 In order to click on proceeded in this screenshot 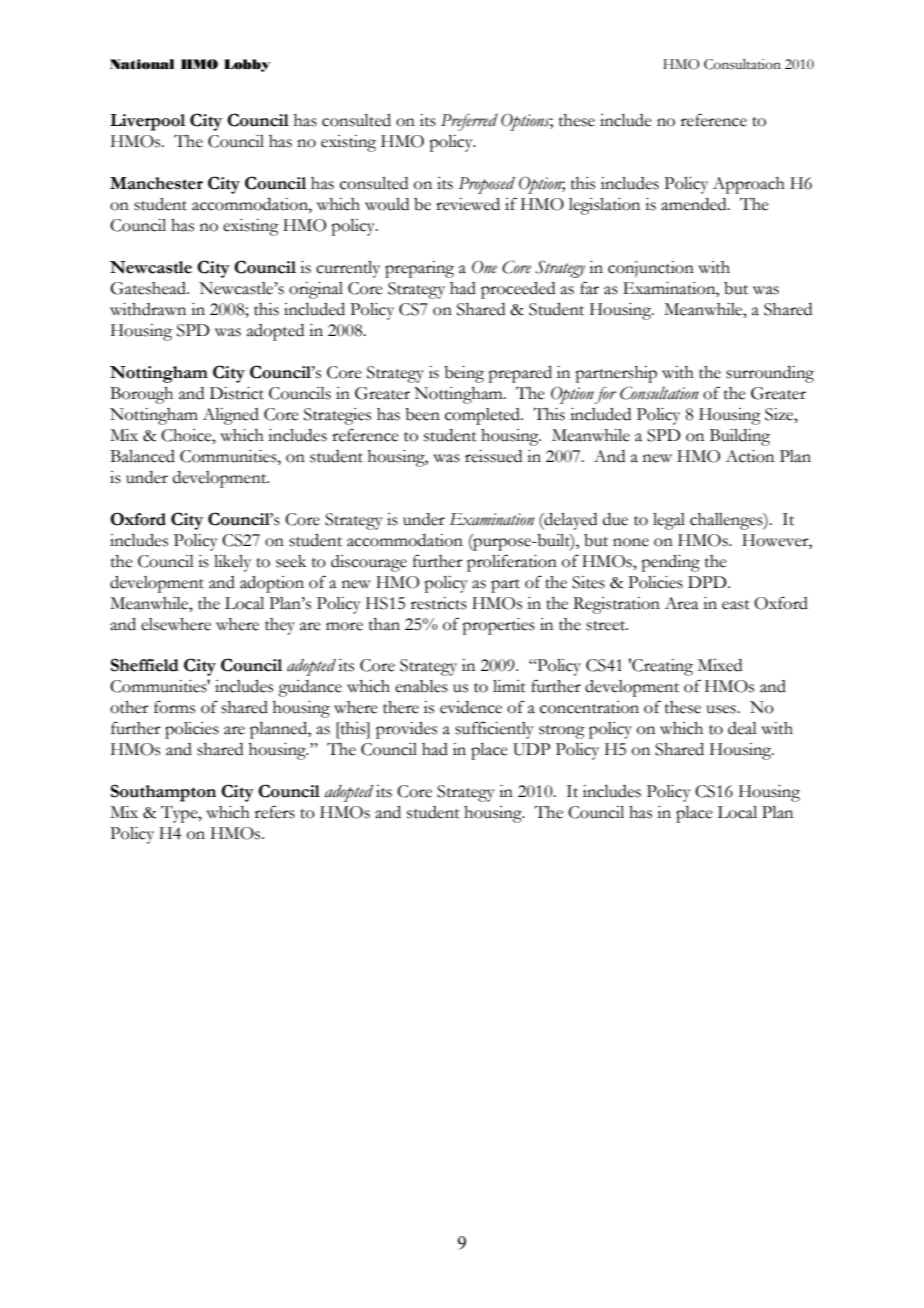, I will do `click(518, 290)`.
